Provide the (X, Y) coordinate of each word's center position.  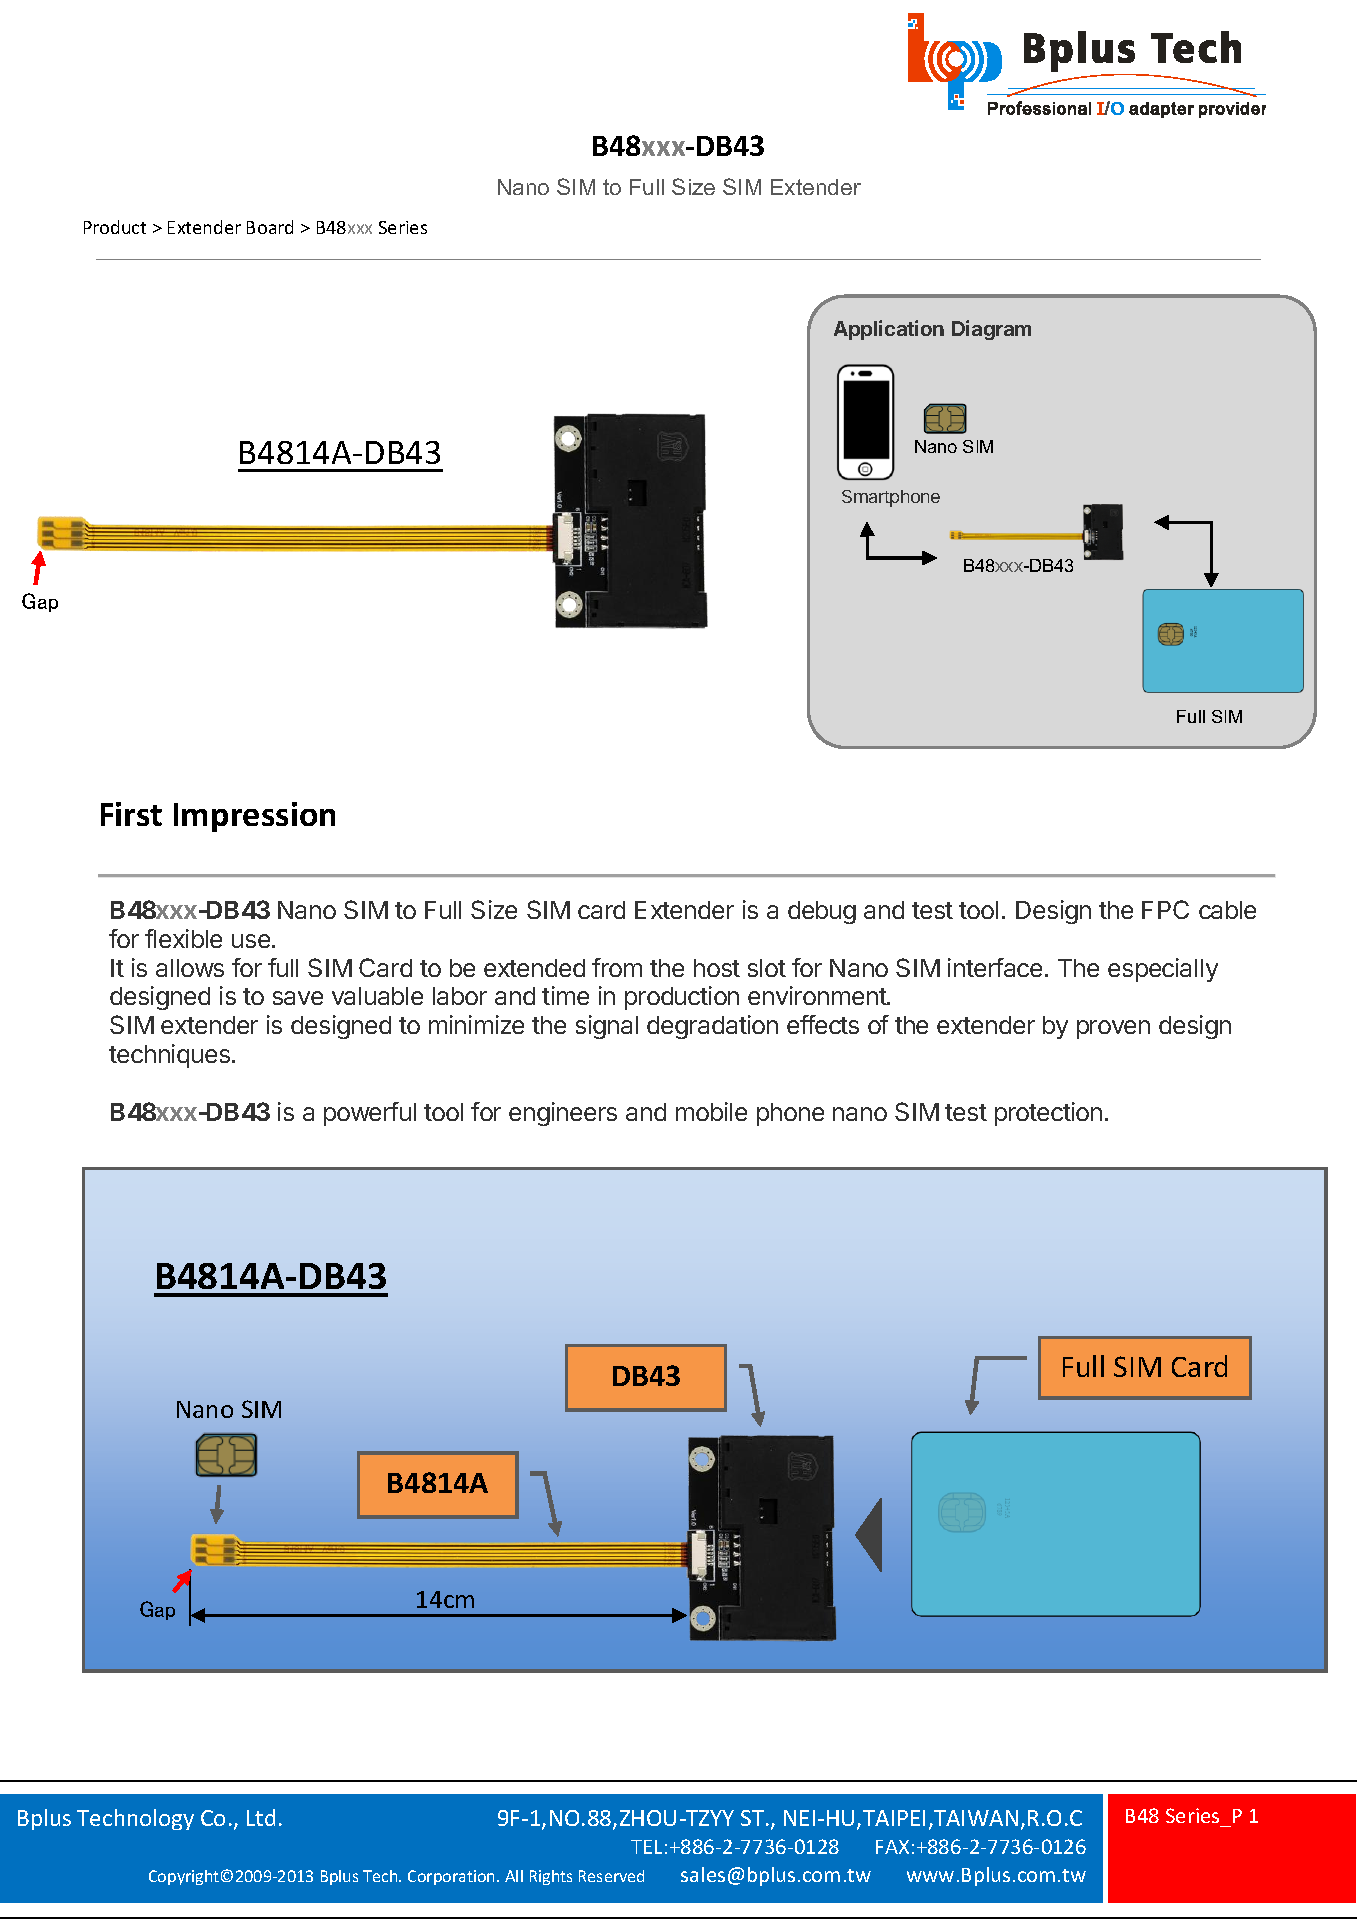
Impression (254, 817)
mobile (711, 1111)
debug (822, 912)
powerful (370, 1114)
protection (1048, 1114)
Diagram (991, 330)
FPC (1165, 909)
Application (889, 330)
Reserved (611, 1876)
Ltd (261, 1817)
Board (270, 227)
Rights (551, 1877)
